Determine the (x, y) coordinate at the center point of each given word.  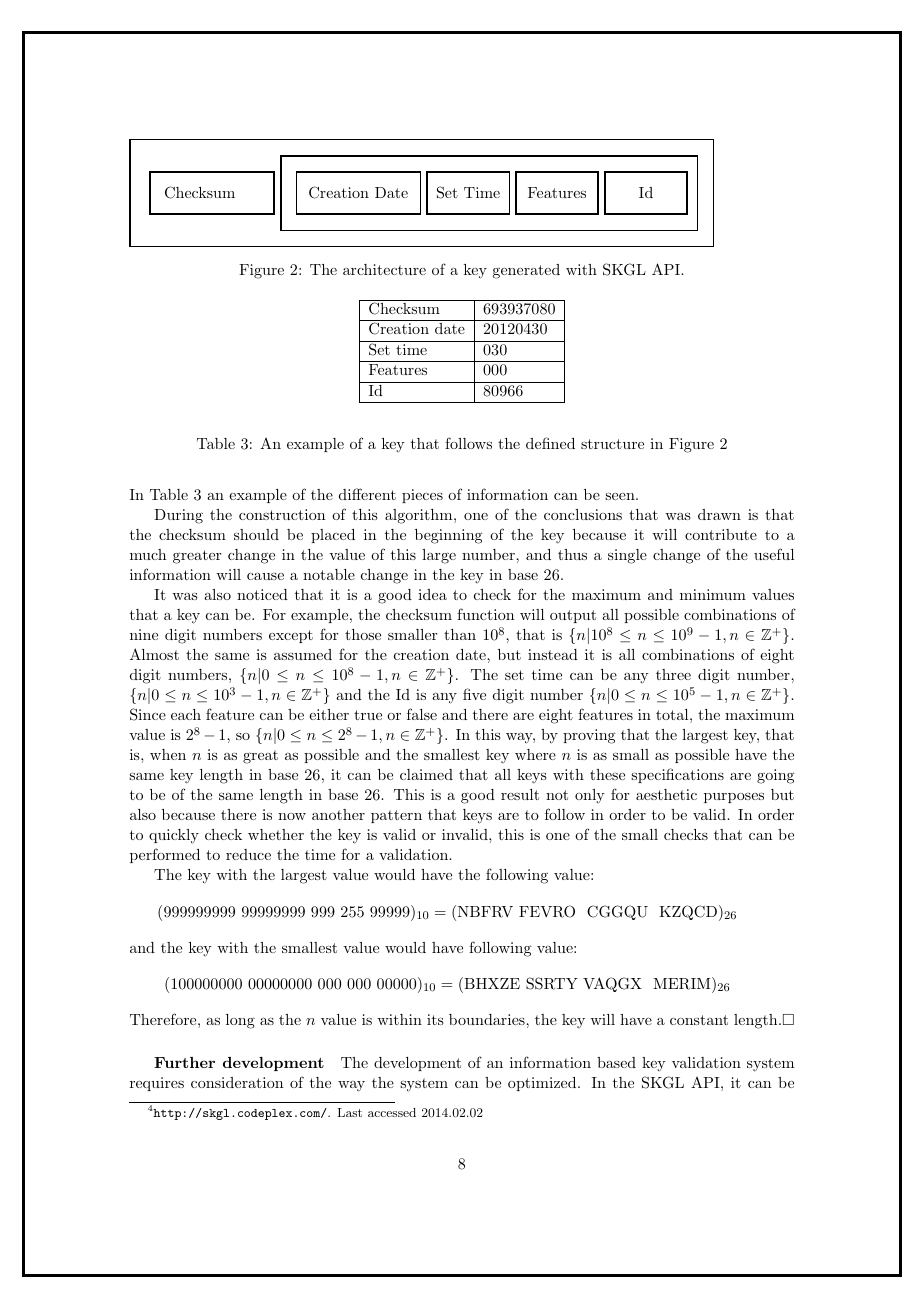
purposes (734, 798)
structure (612, 444)
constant (699, 1020)
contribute (721, 534)
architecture (384, 269)
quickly (174, 836)
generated (526, 271)
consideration (237, 1082)
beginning (449, 536)
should (256, 534)
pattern (396, 816)
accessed (392, 1112)
